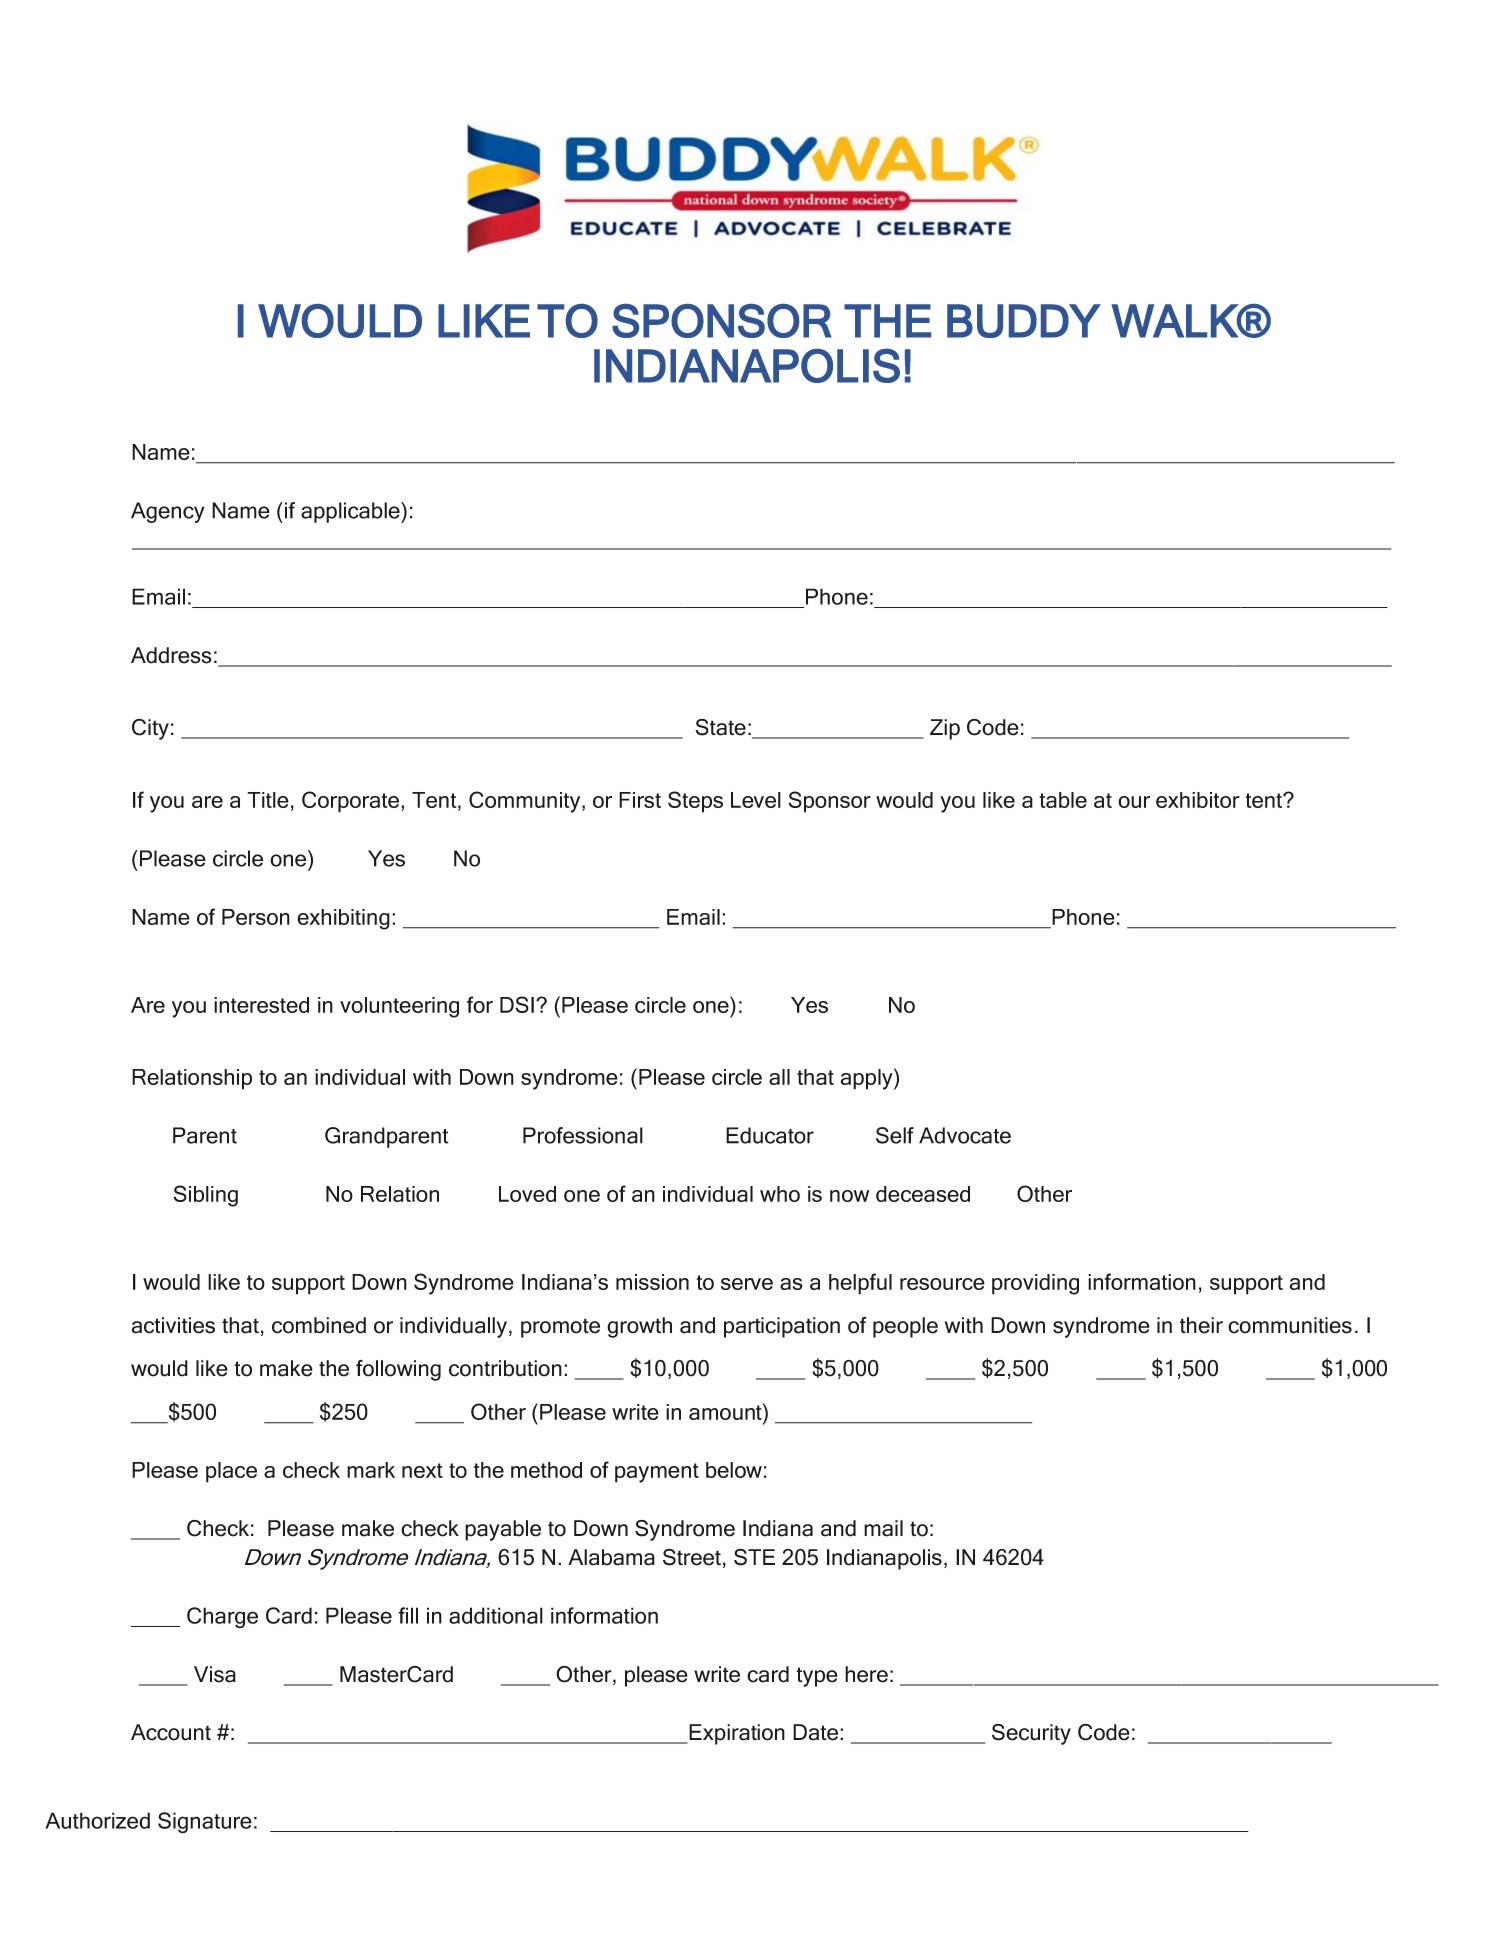  I want to click on Zip, so click(945, 729).
